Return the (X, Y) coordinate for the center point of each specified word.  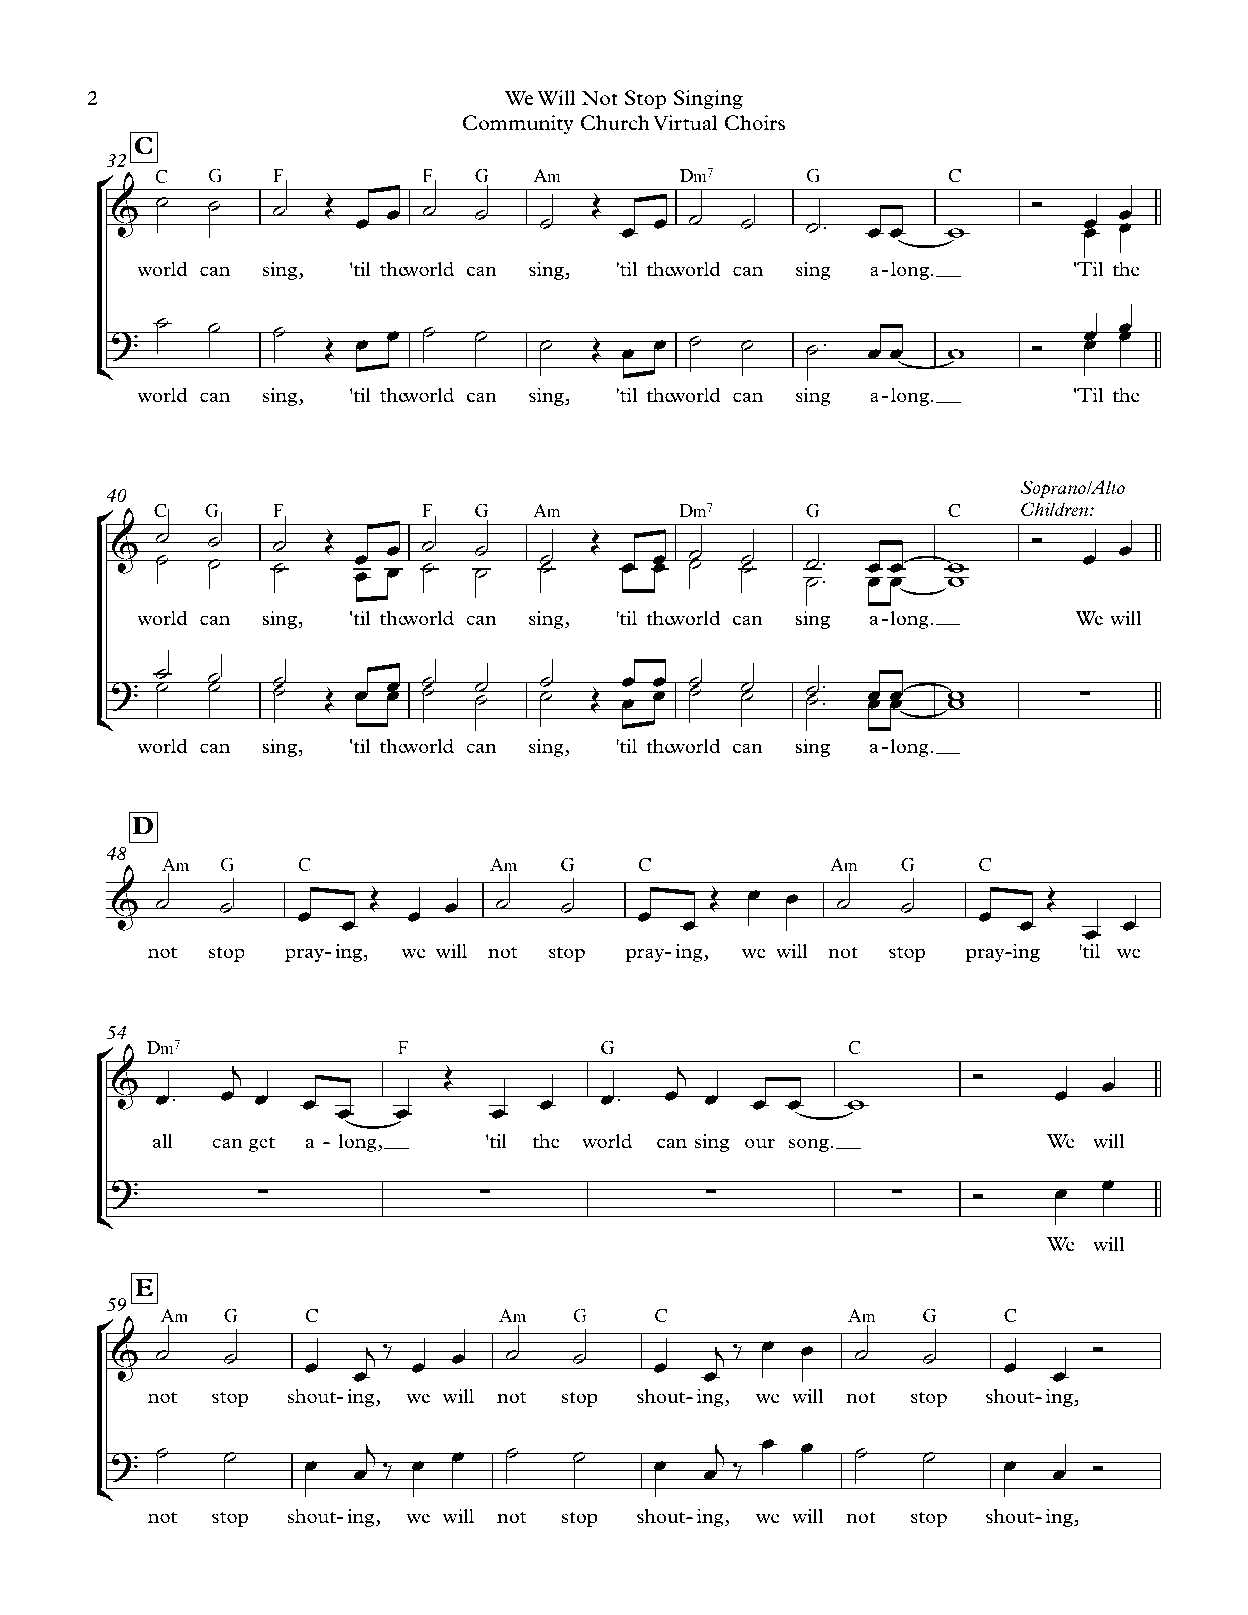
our (760, 1143)
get (262, 1144)
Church (615, 123)
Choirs (755, 123)
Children (1056, 509)
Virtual (685, 123)
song (810, 1145)
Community (518, 124)
